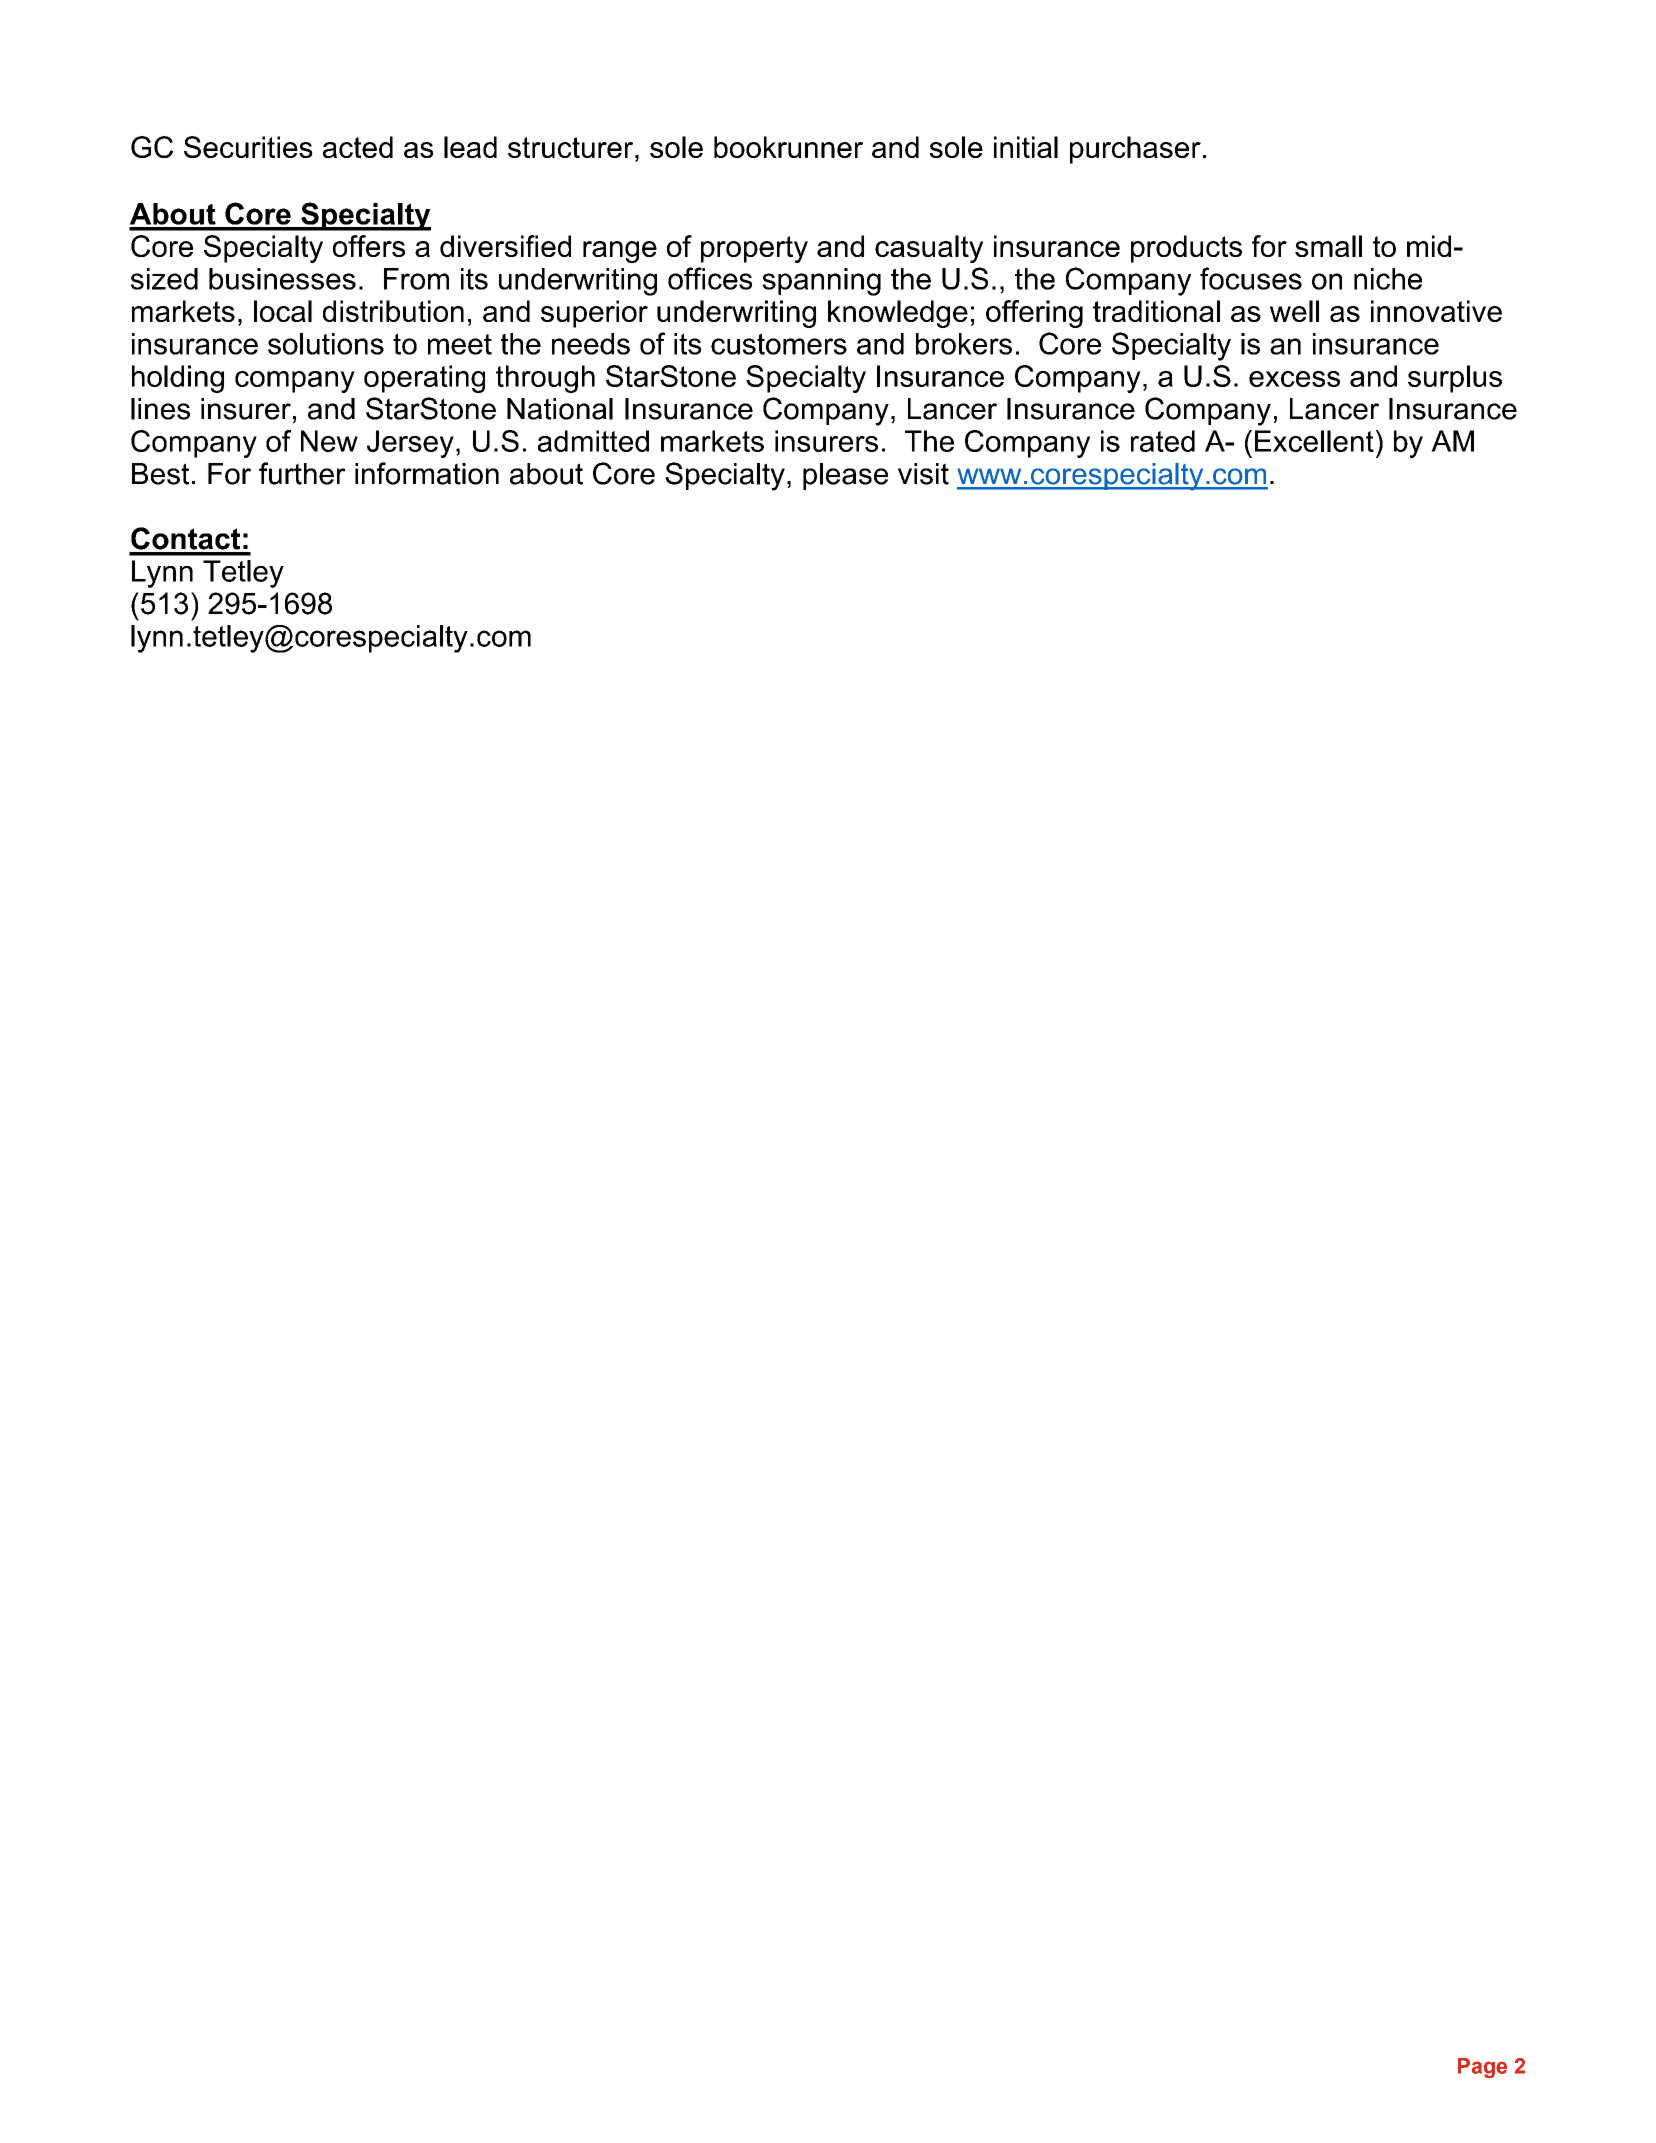 Image resolution: width=1656 pixels, height=2143 pixels. I want to click on property, so click(754, 249).
